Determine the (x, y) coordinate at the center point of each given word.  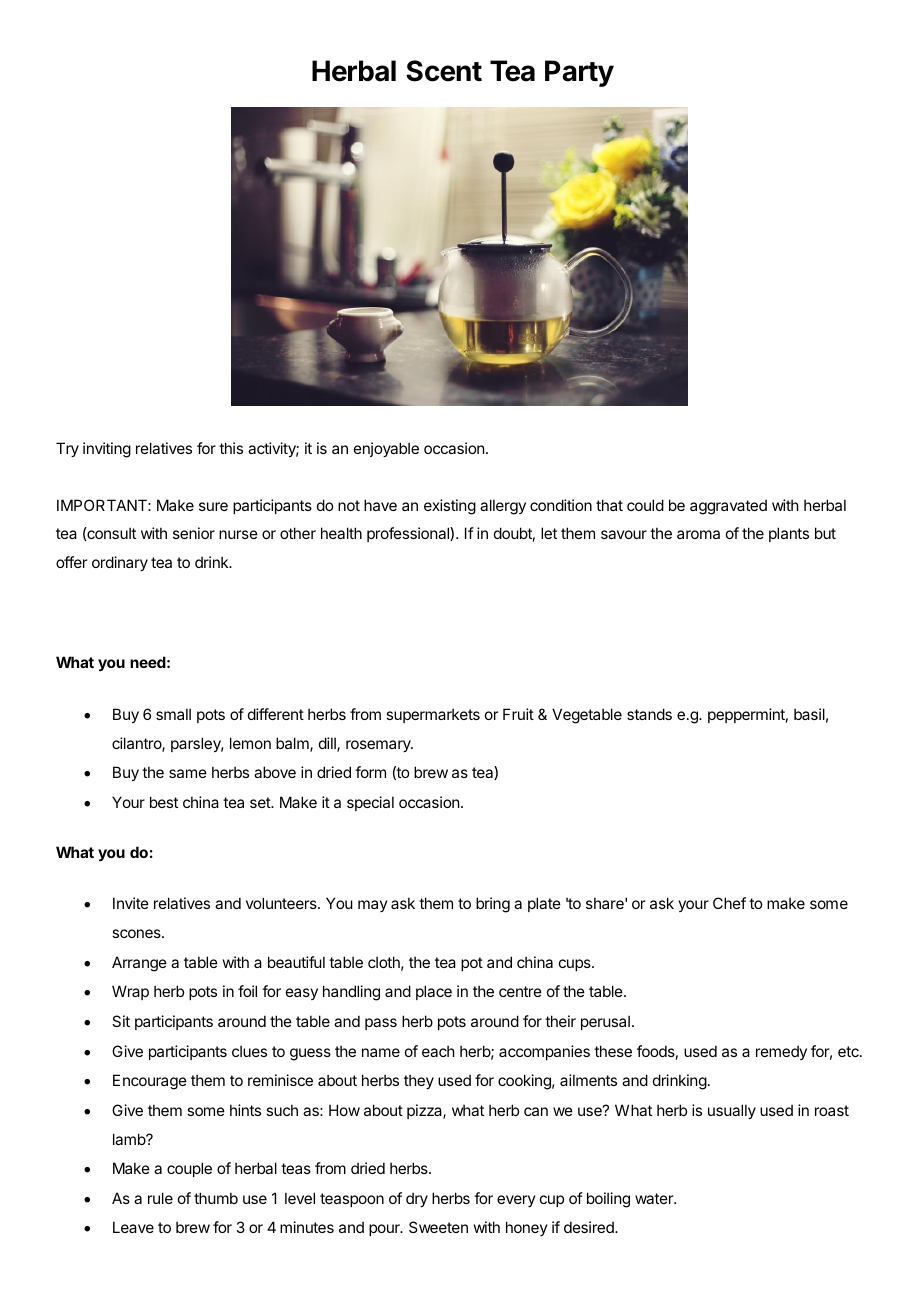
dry (417, 1199)
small (173, 714)
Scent (444, 71)
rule (160, 1198)
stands (649, 714)
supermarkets (433, 715)
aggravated (728, 507)
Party (579, 73)
